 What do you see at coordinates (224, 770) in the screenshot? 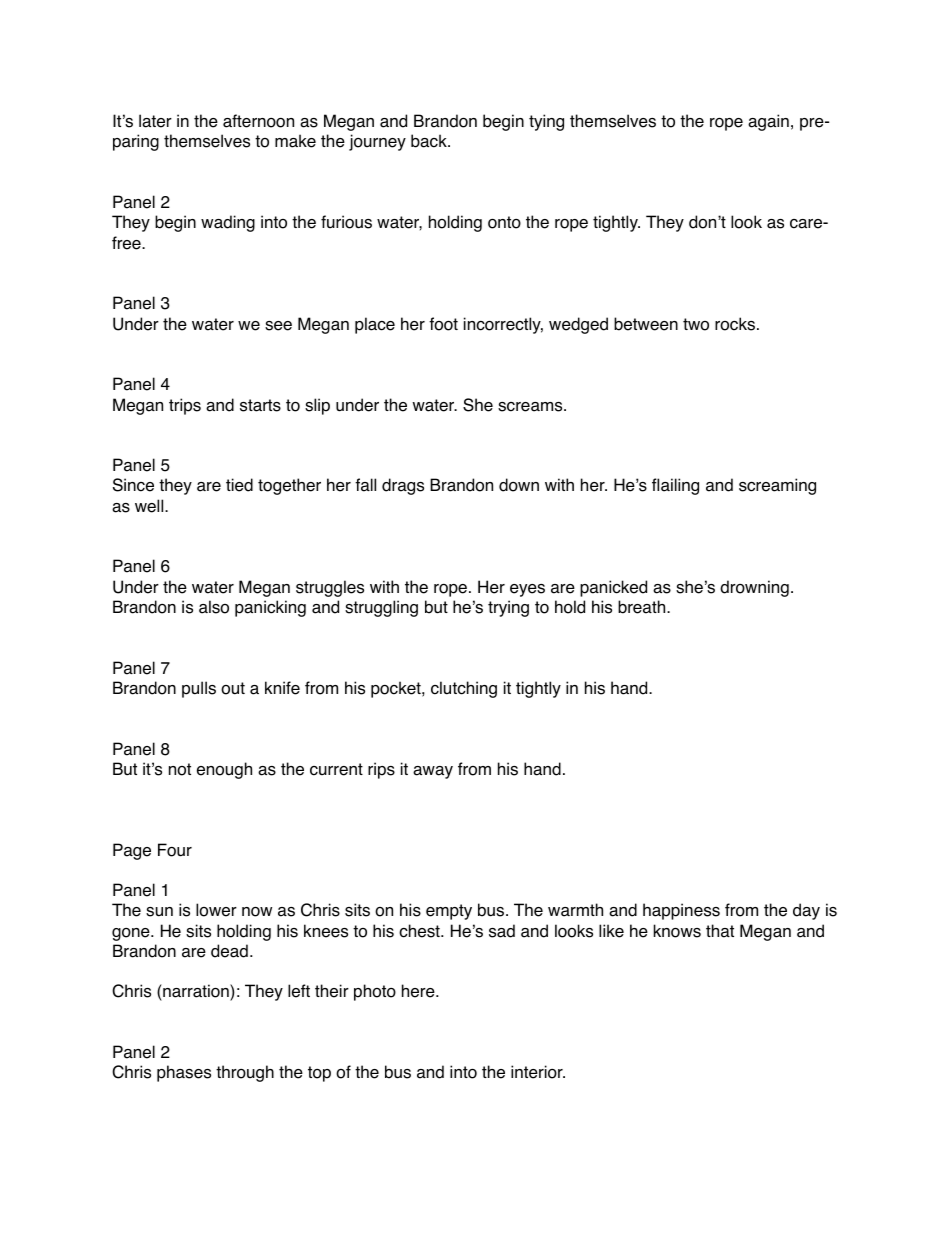
I see `enough` at bounding box center [224, 770].
